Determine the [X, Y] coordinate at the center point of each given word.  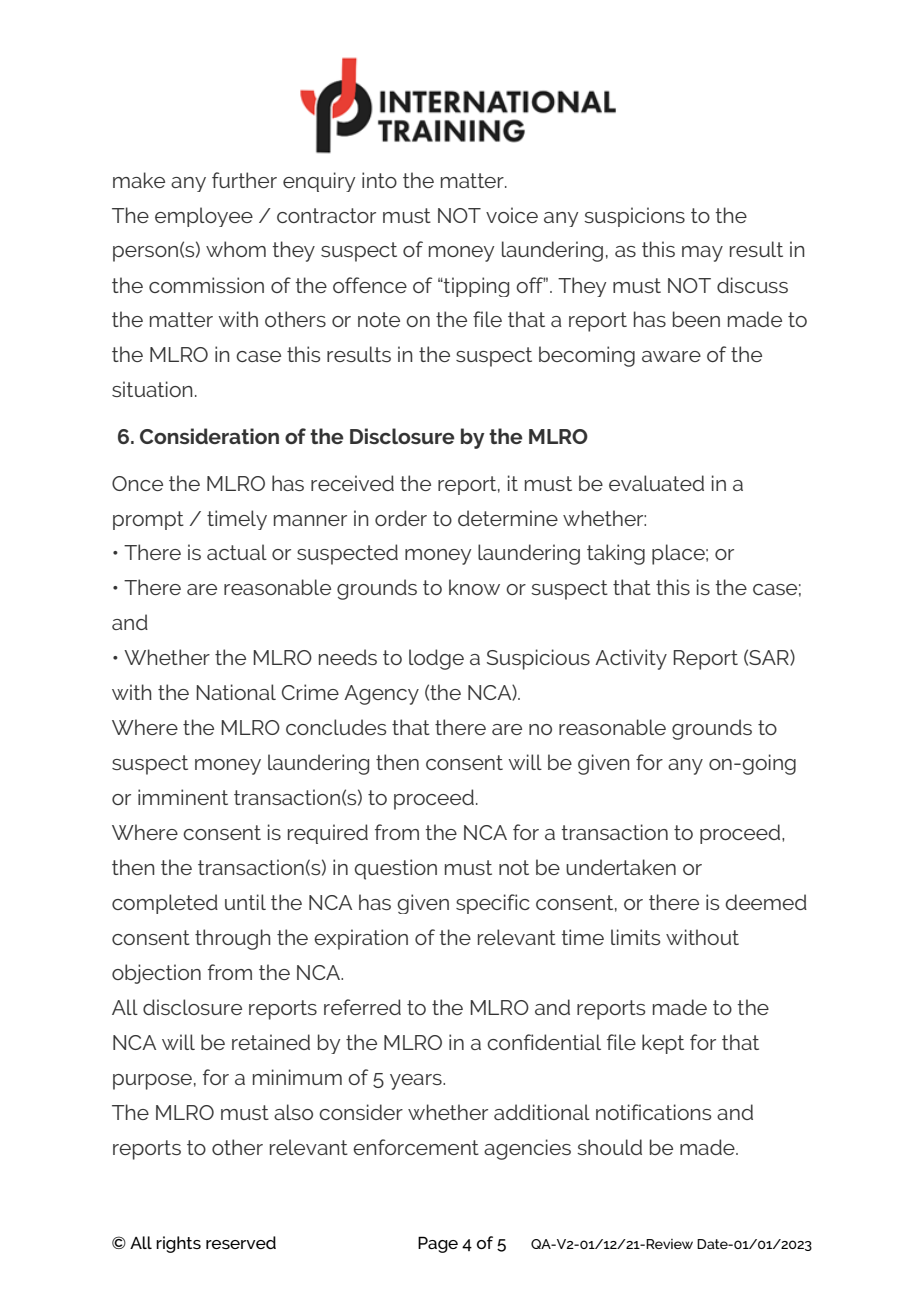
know [474, 587]
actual [237, 552]
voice [512, 215]
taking [616, 554]
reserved [241, 1242]
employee [204, 217]
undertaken [621, 867]
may [702, 254]
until [245, 902]
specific [493, 904]
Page [438, 1244]
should [609, 1147]
